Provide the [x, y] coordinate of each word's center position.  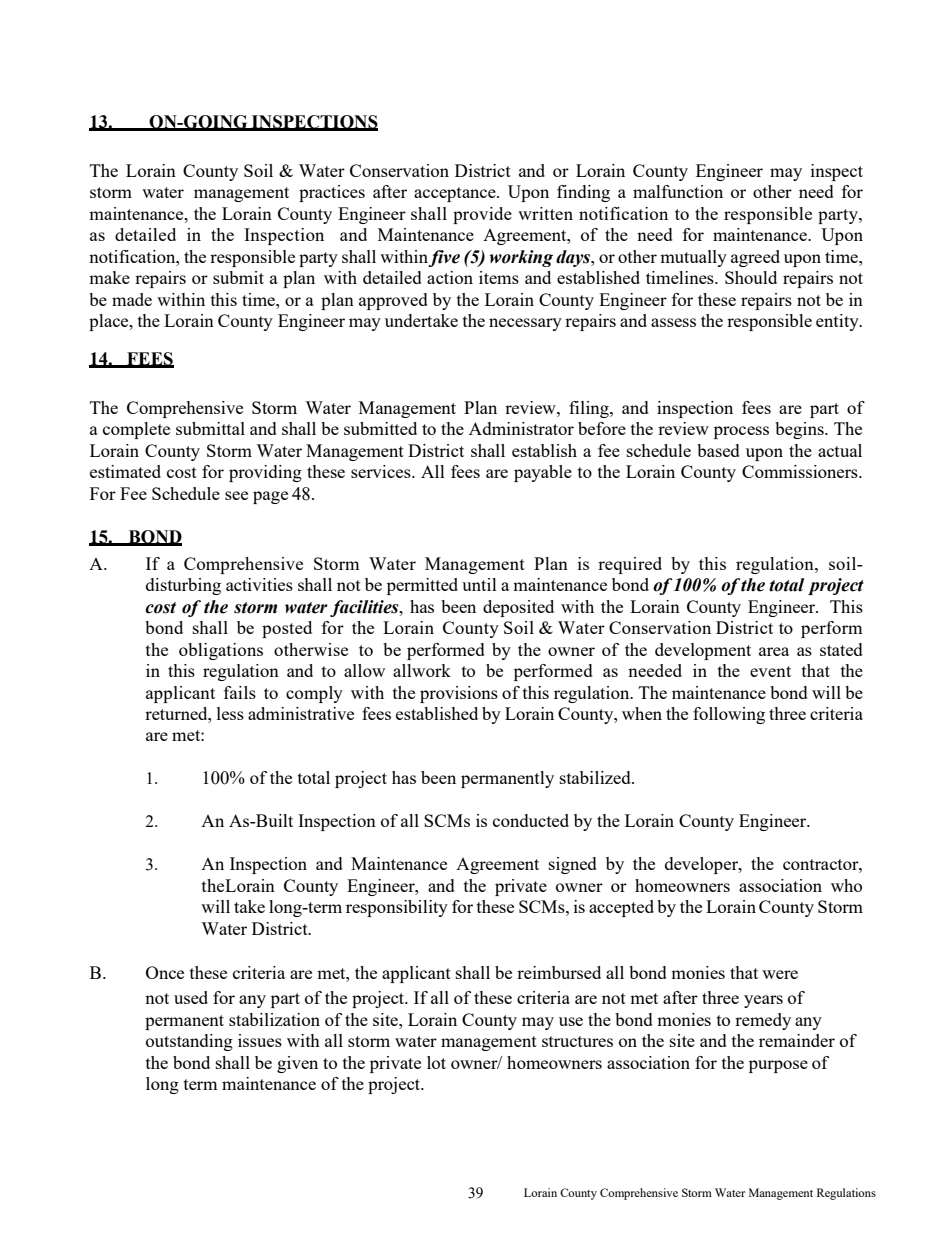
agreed [755, 258]
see [236, 495]
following [729, 715]
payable [543, 473]
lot [436, 1062]
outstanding [189, 1042]
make [109, 277]
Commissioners [801, 471]
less [230, 713]
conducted [531, 820]
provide [482, 215]
